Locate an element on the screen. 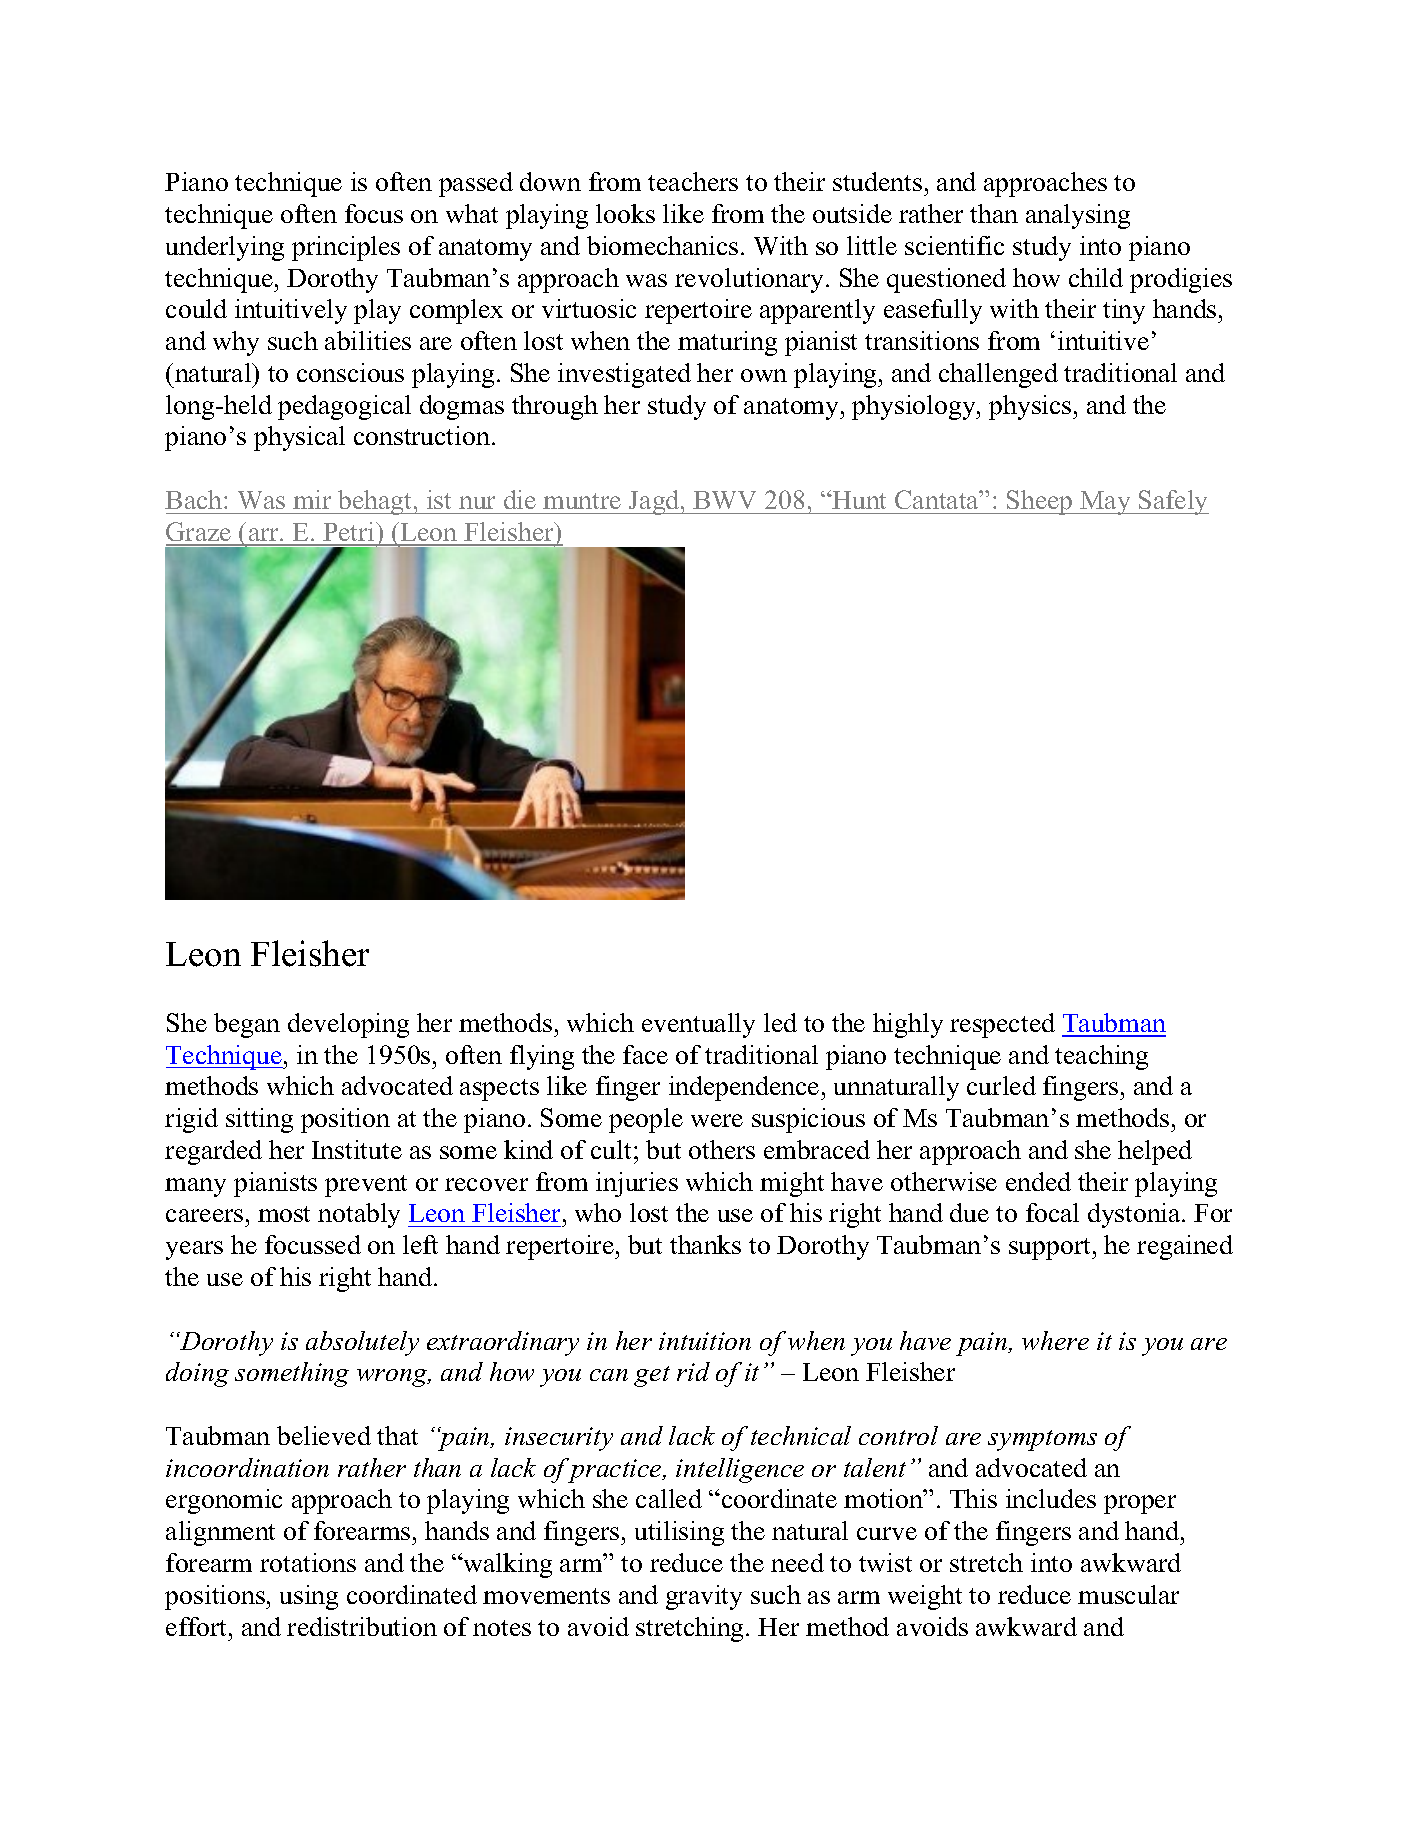 This screenshot has height=1824, width=1410. eventually is located at coordinates (698, 1025).
